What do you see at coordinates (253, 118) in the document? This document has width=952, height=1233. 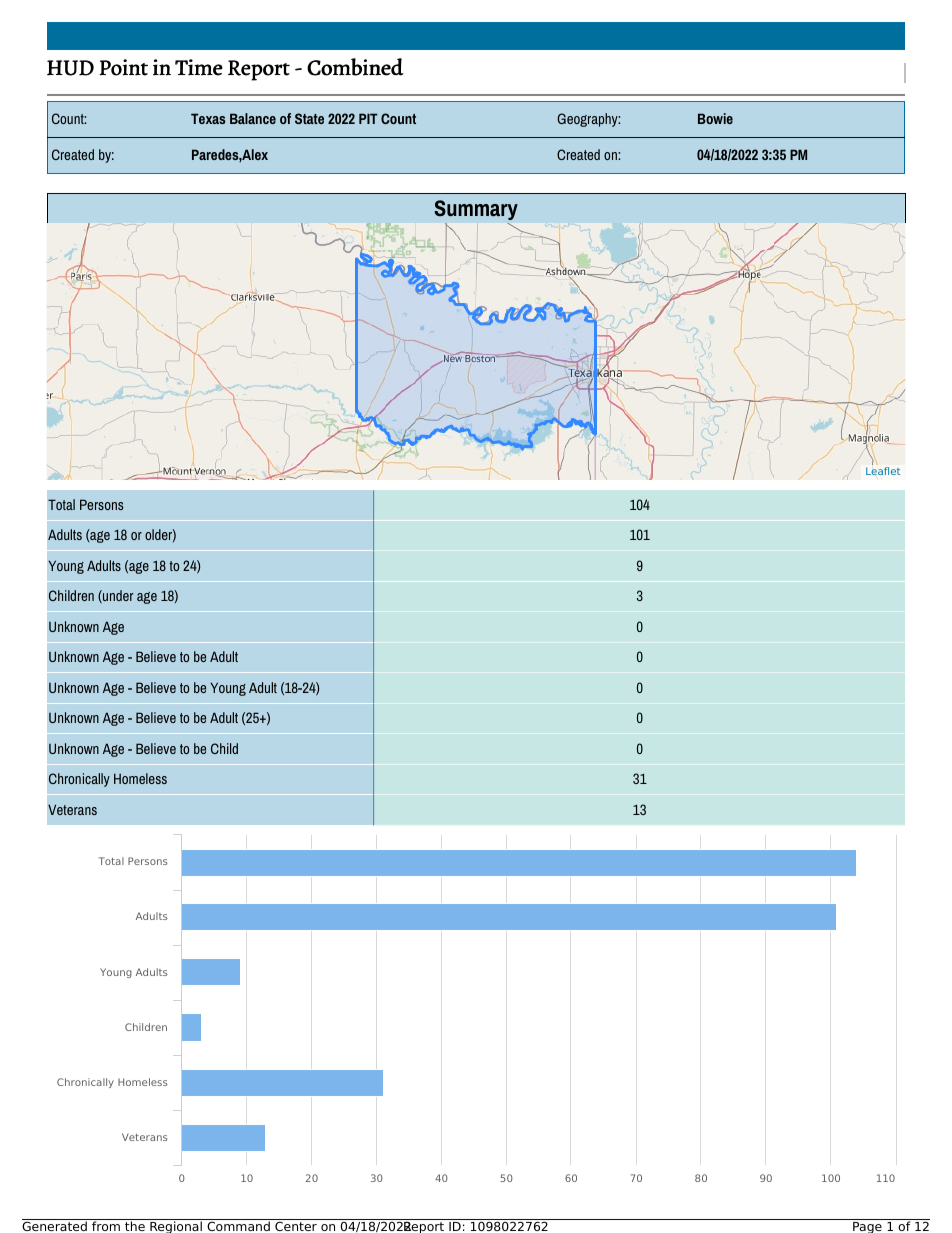 I see `Balance` at bounding box center [253, 118].
